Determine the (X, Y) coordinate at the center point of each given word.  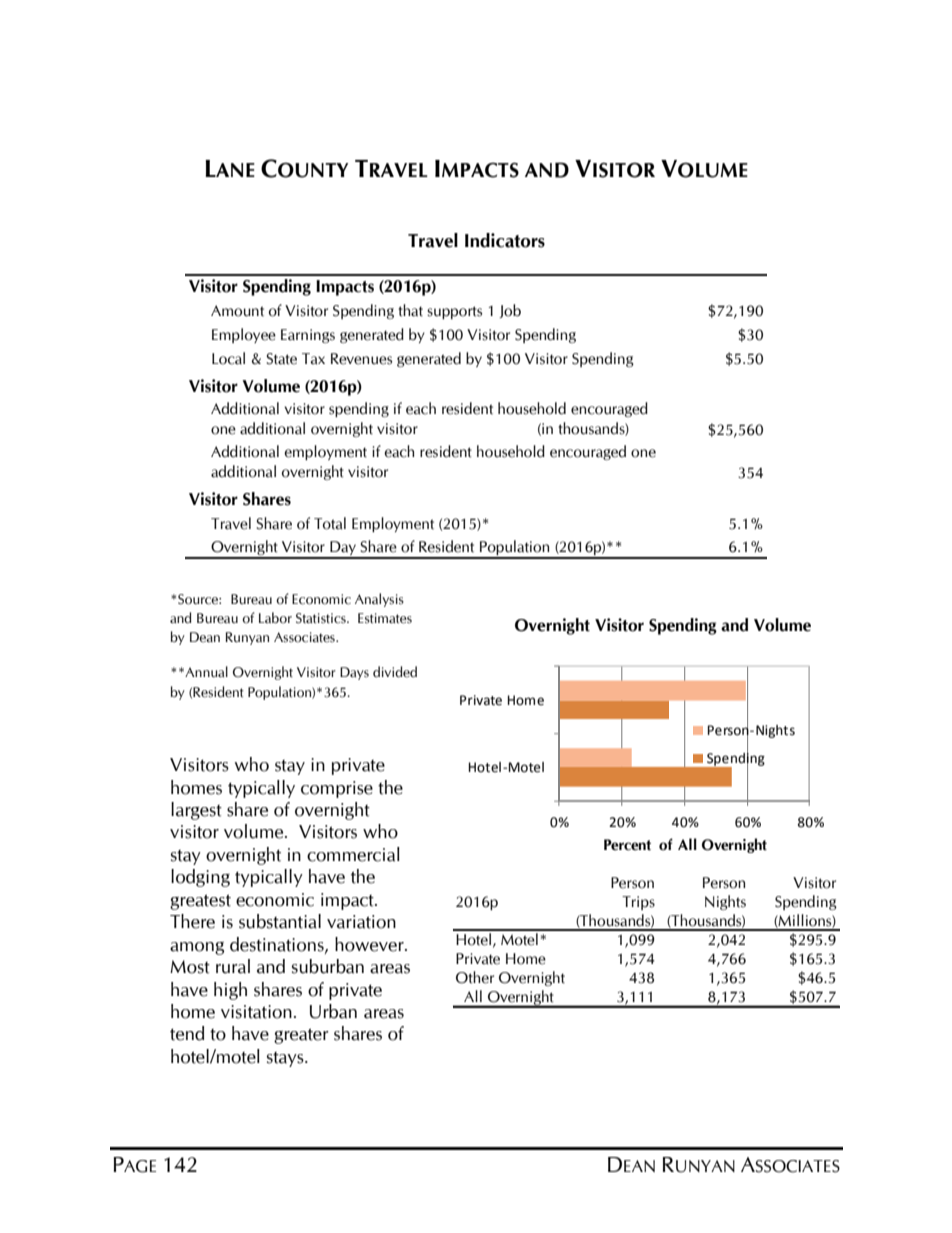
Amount (237, 311)
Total (330, 523)
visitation (256, 1012)
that (410, 310)
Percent (627, 845)
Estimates (385, 618)
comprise (337, 789)
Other (475, 977)
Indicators (505, 240)
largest (196, 811)
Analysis (379, 600)
